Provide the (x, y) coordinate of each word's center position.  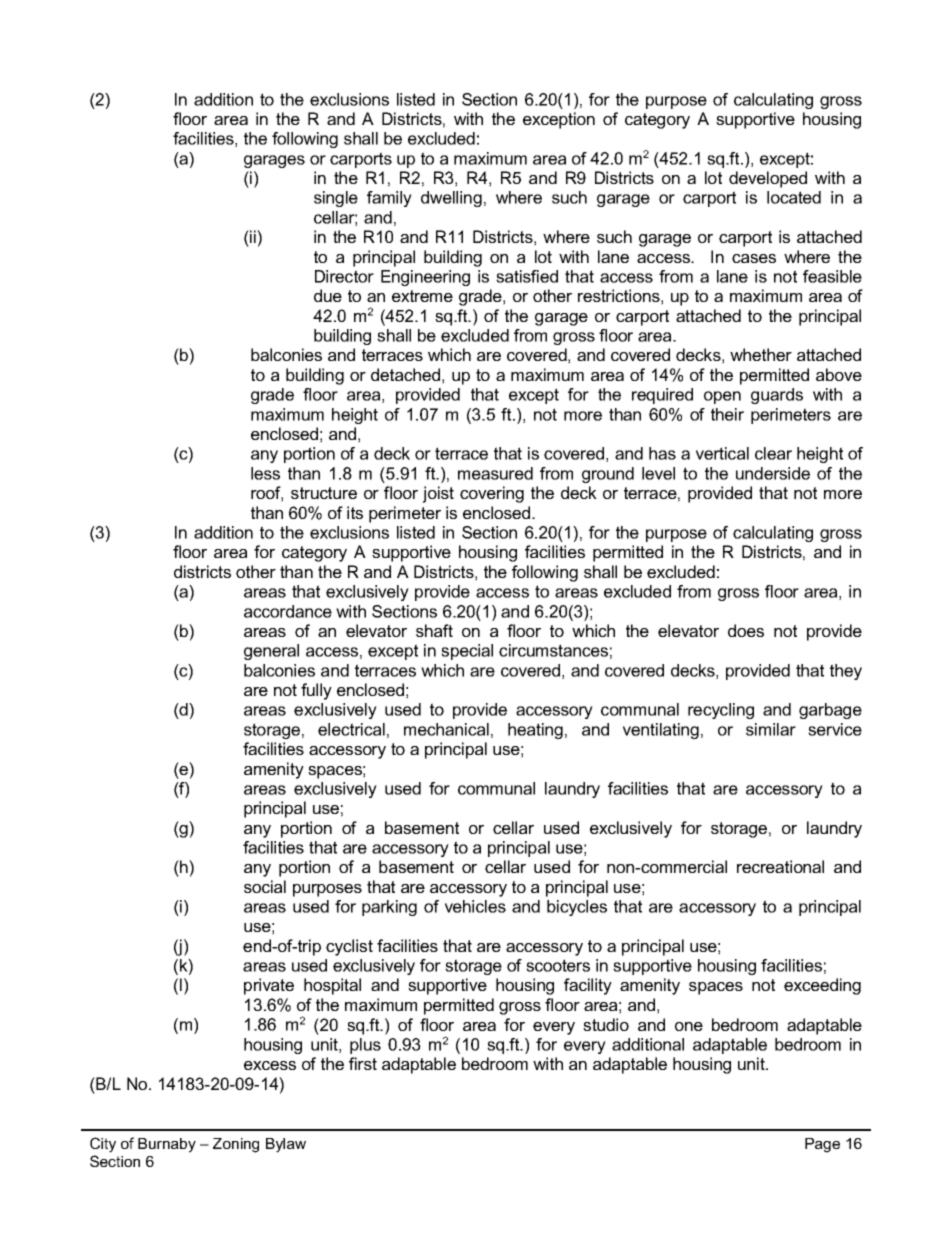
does (746, 630)
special (467, 652)
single (336, 199)
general (271, 652)
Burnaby (167, 1145)
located (794, 197)
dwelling (451, 199)
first (363, 1063)
